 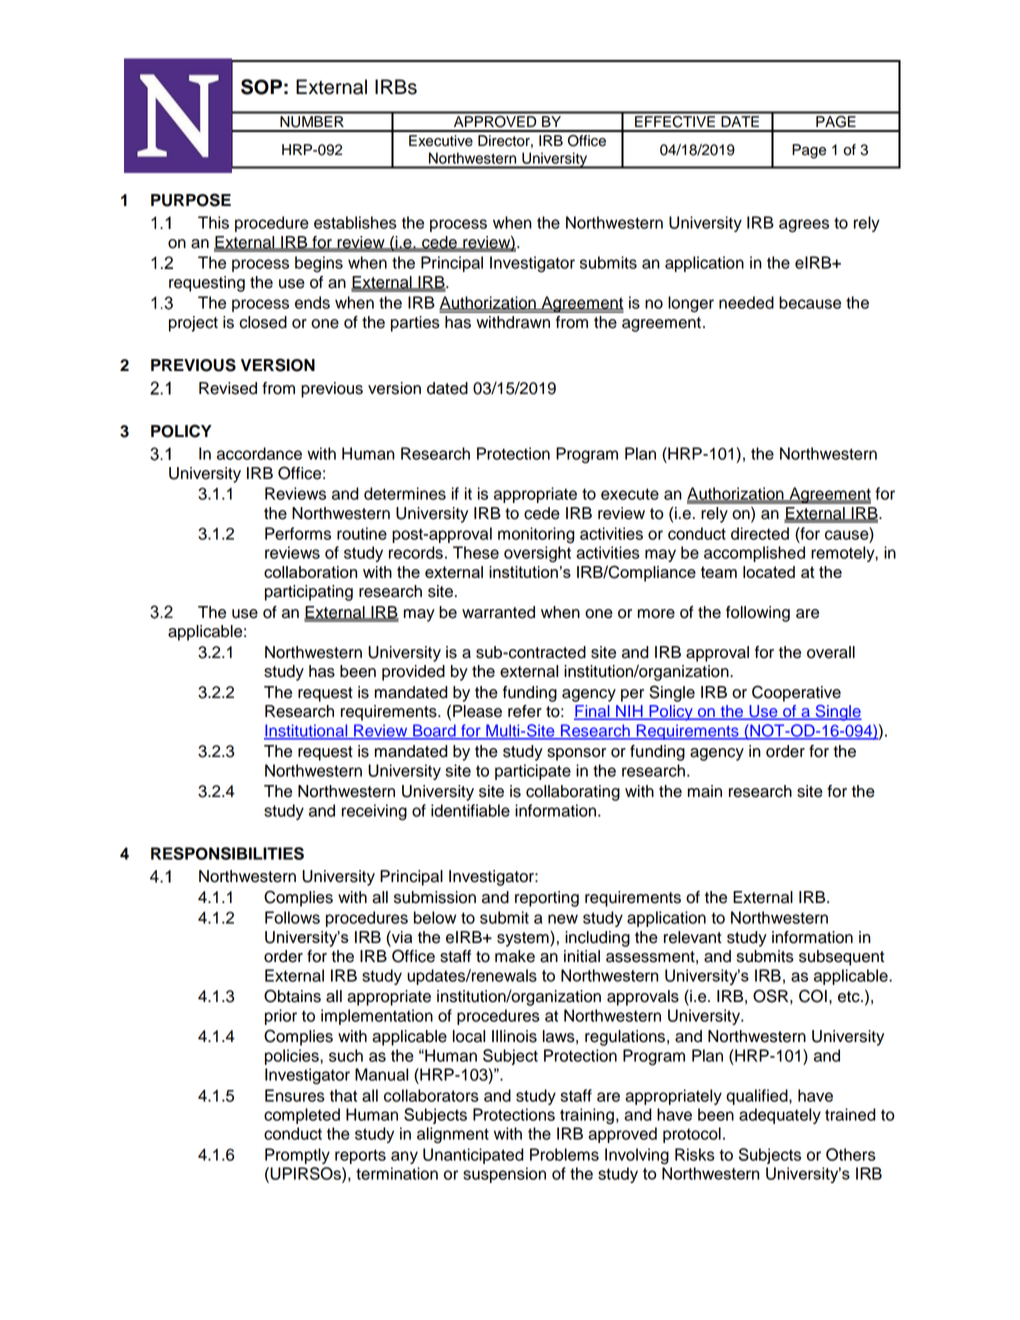 I want to click on Executive, so click(x=441, y=141).
